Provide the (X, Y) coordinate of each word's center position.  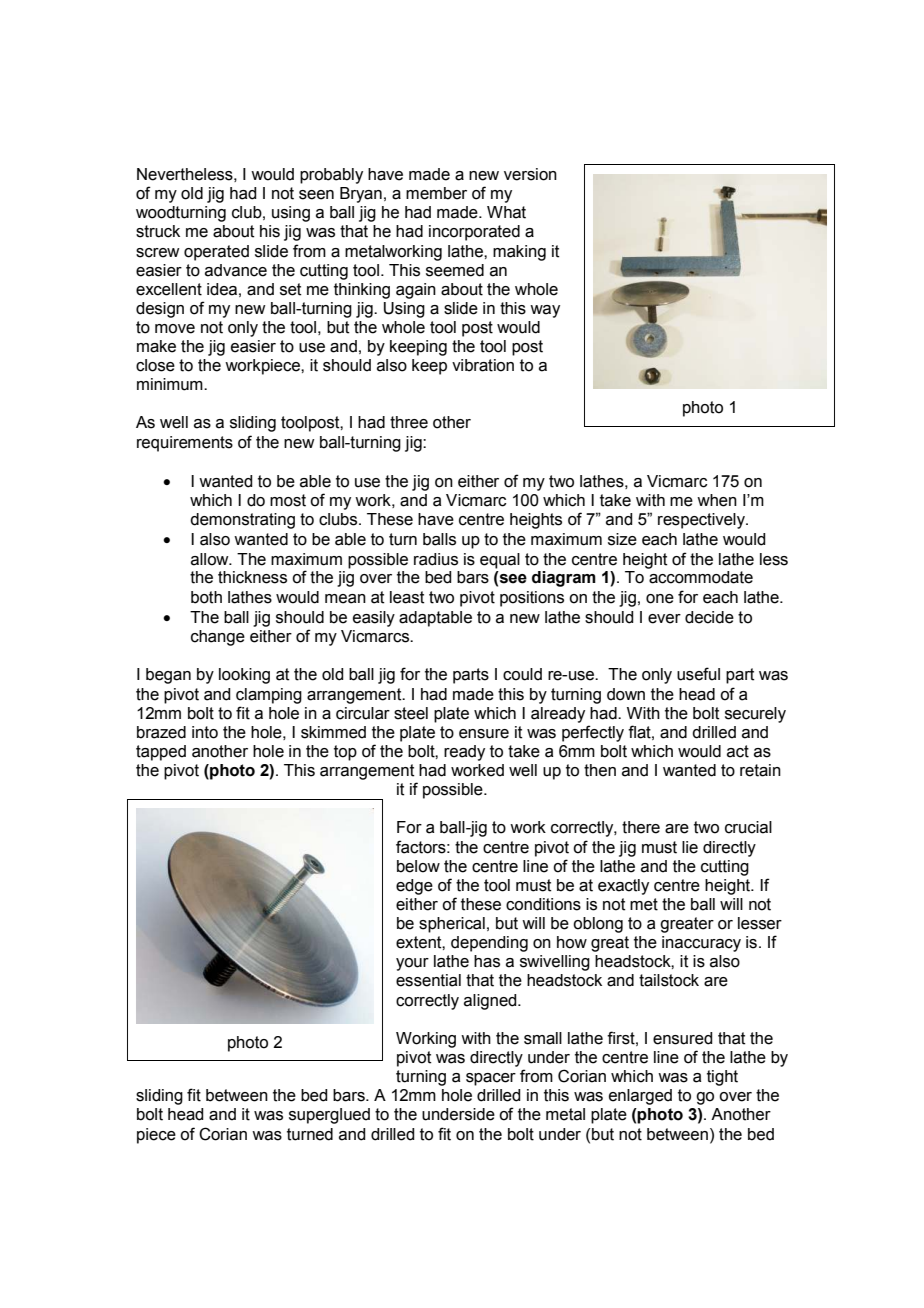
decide (709, 617)
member (436, 193)
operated (216, 253)
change (218, 638)
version (530, 174)
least (407, 597)
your (412, 964)
